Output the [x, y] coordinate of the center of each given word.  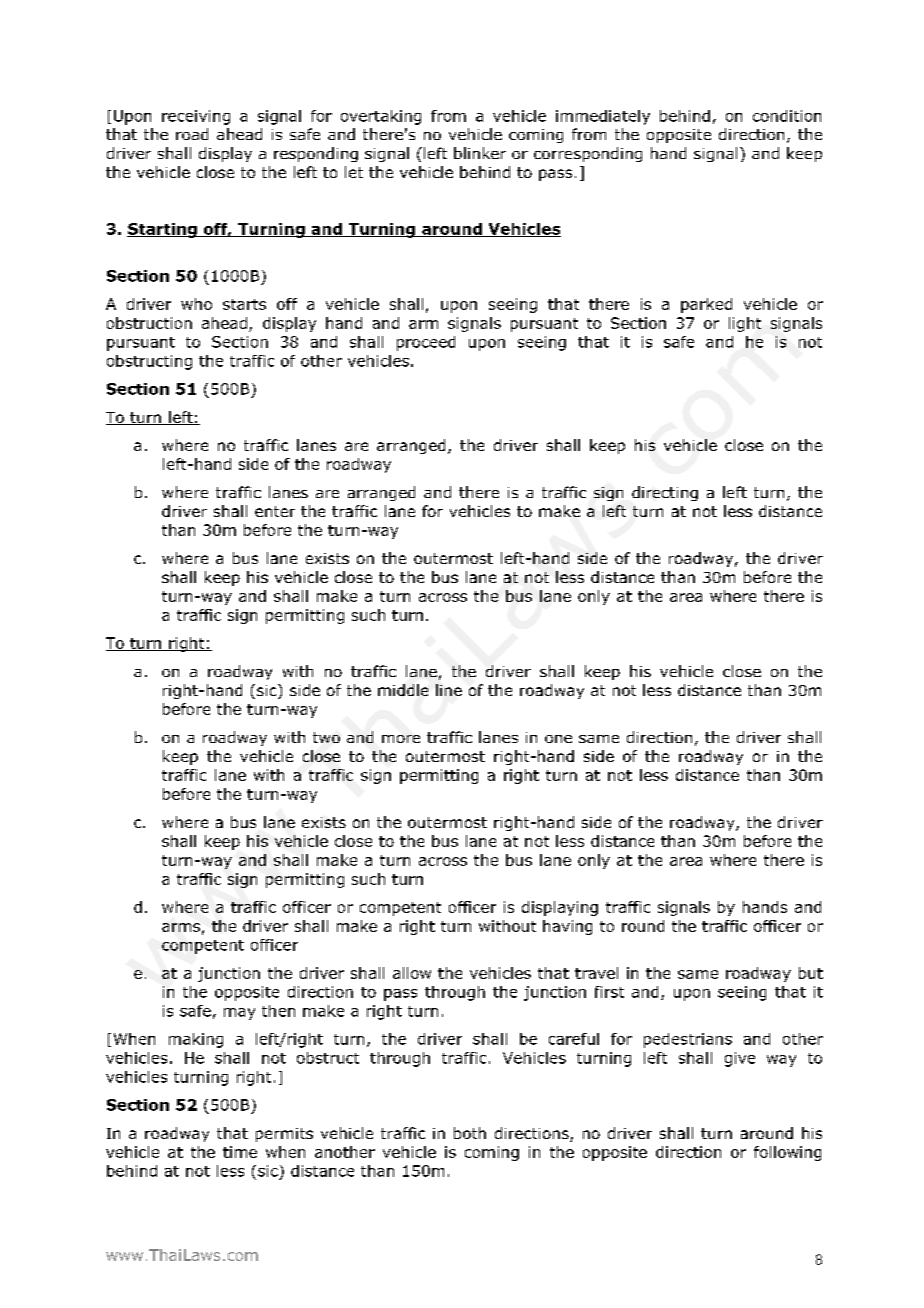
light [745, 324]
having [567, 927]
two [326, 737]
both [470, 1133]
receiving [196, 117]
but [811, 973]
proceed [426, 343]
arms [181, 927]
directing [665, 493]
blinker [480, 153]
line [449, 690]
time [240, 1152]
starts [244, 304]
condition [787, 116]
